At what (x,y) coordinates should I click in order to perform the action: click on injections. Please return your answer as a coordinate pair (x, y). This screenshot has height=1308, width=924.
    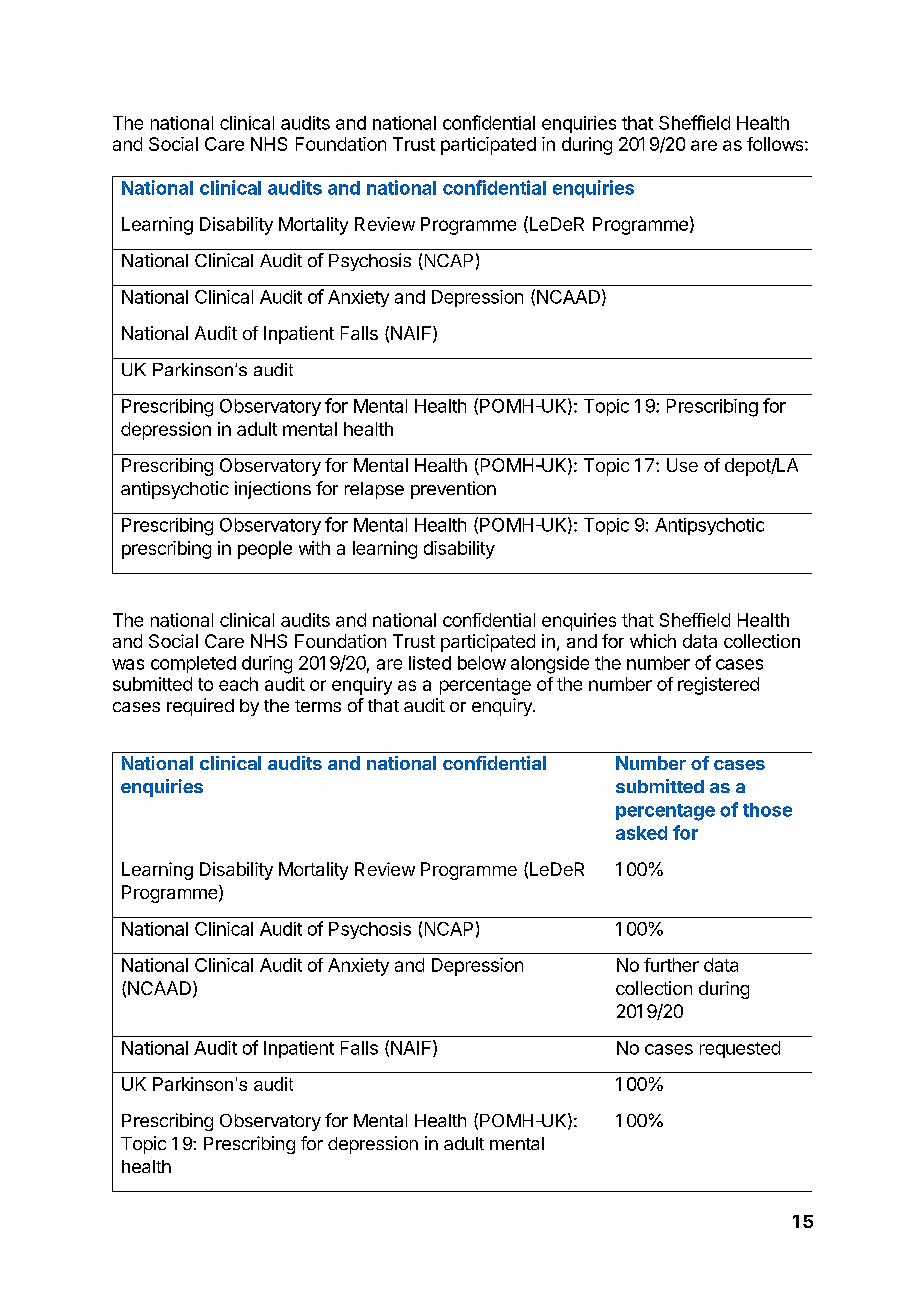
    Looking at the image, I should click on (273, 490).
